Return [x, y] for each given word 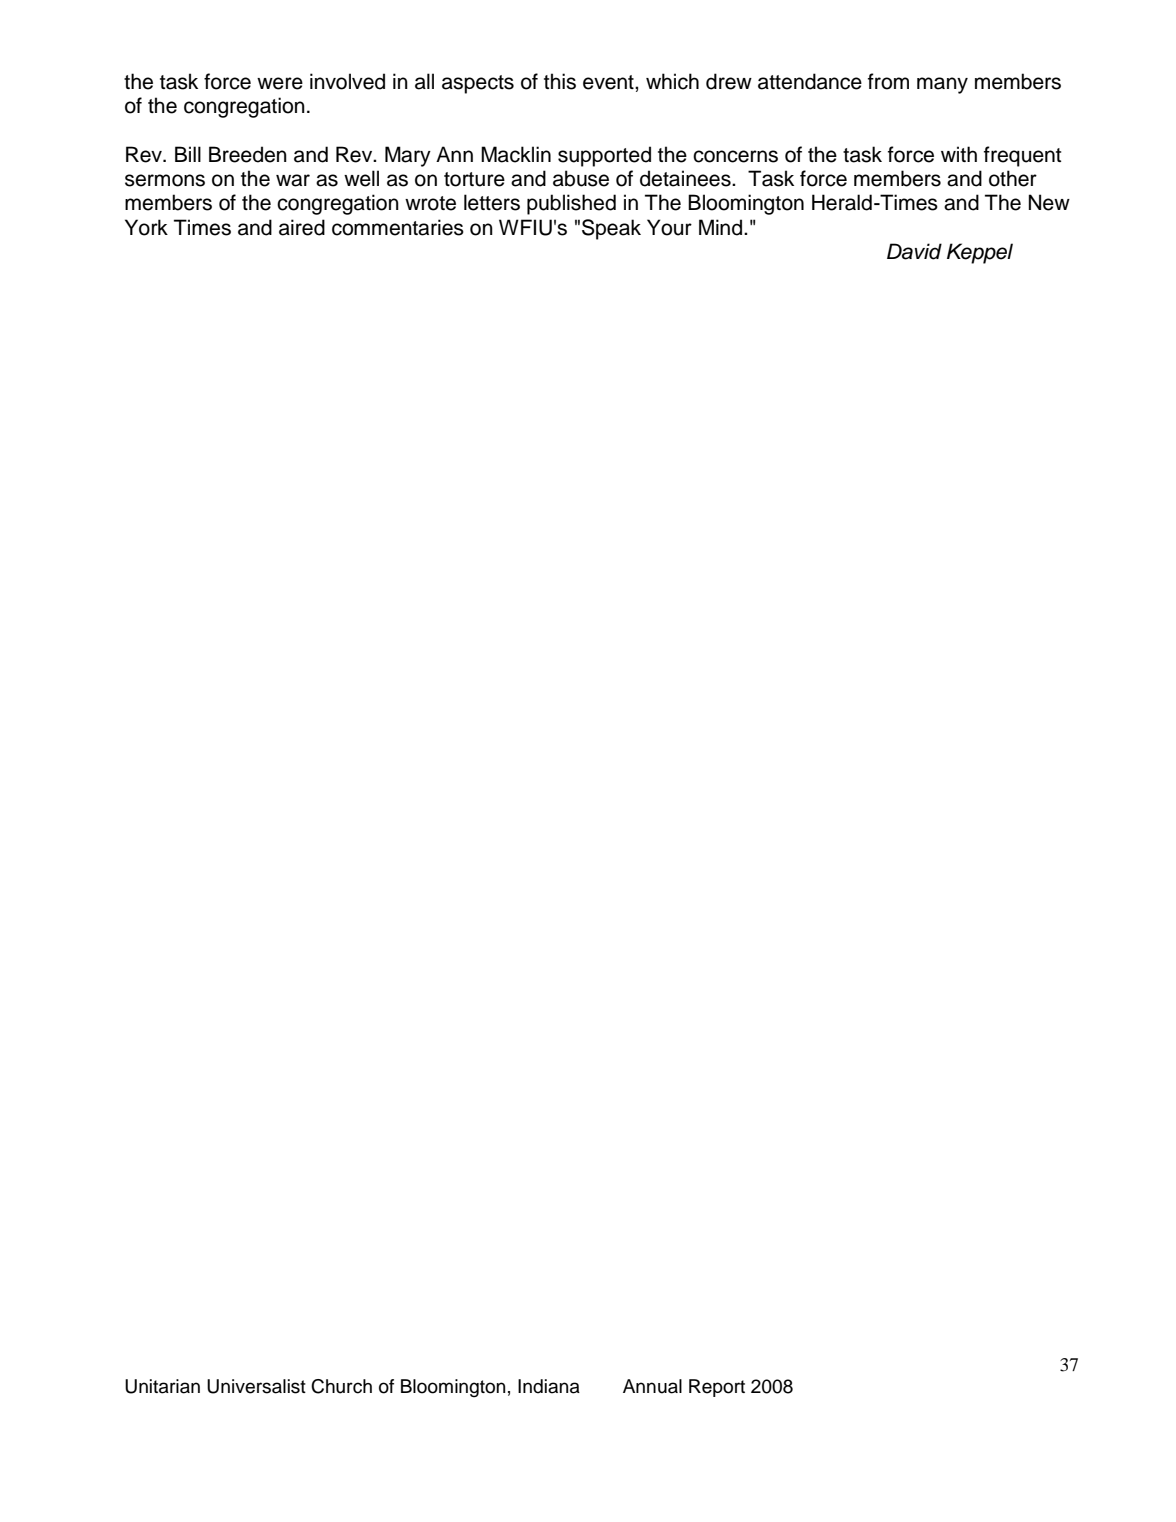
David [914, 251]
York [146, 227]
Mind [720, 227]
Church [341, 1386]
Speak [611, 229]
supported [604, 156]
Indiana [549, 1386]
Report [717, 1388]
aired [302, 227]
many [942, 85]
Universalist [256, 1386]
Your [669, 227]
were [280, 83]
